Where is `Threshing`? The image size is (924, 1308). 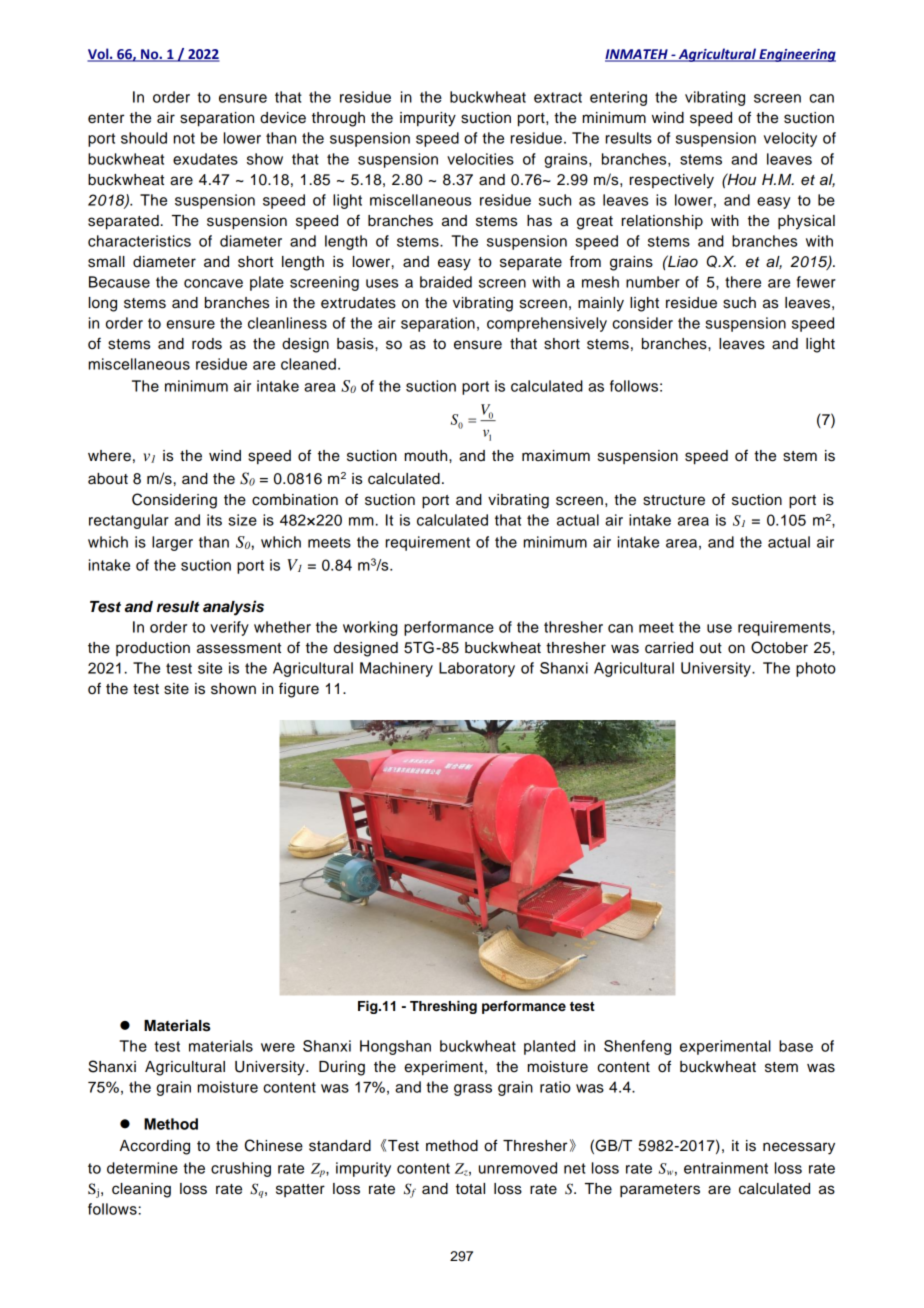
Threshing is located at coordinates (443, 1007).
